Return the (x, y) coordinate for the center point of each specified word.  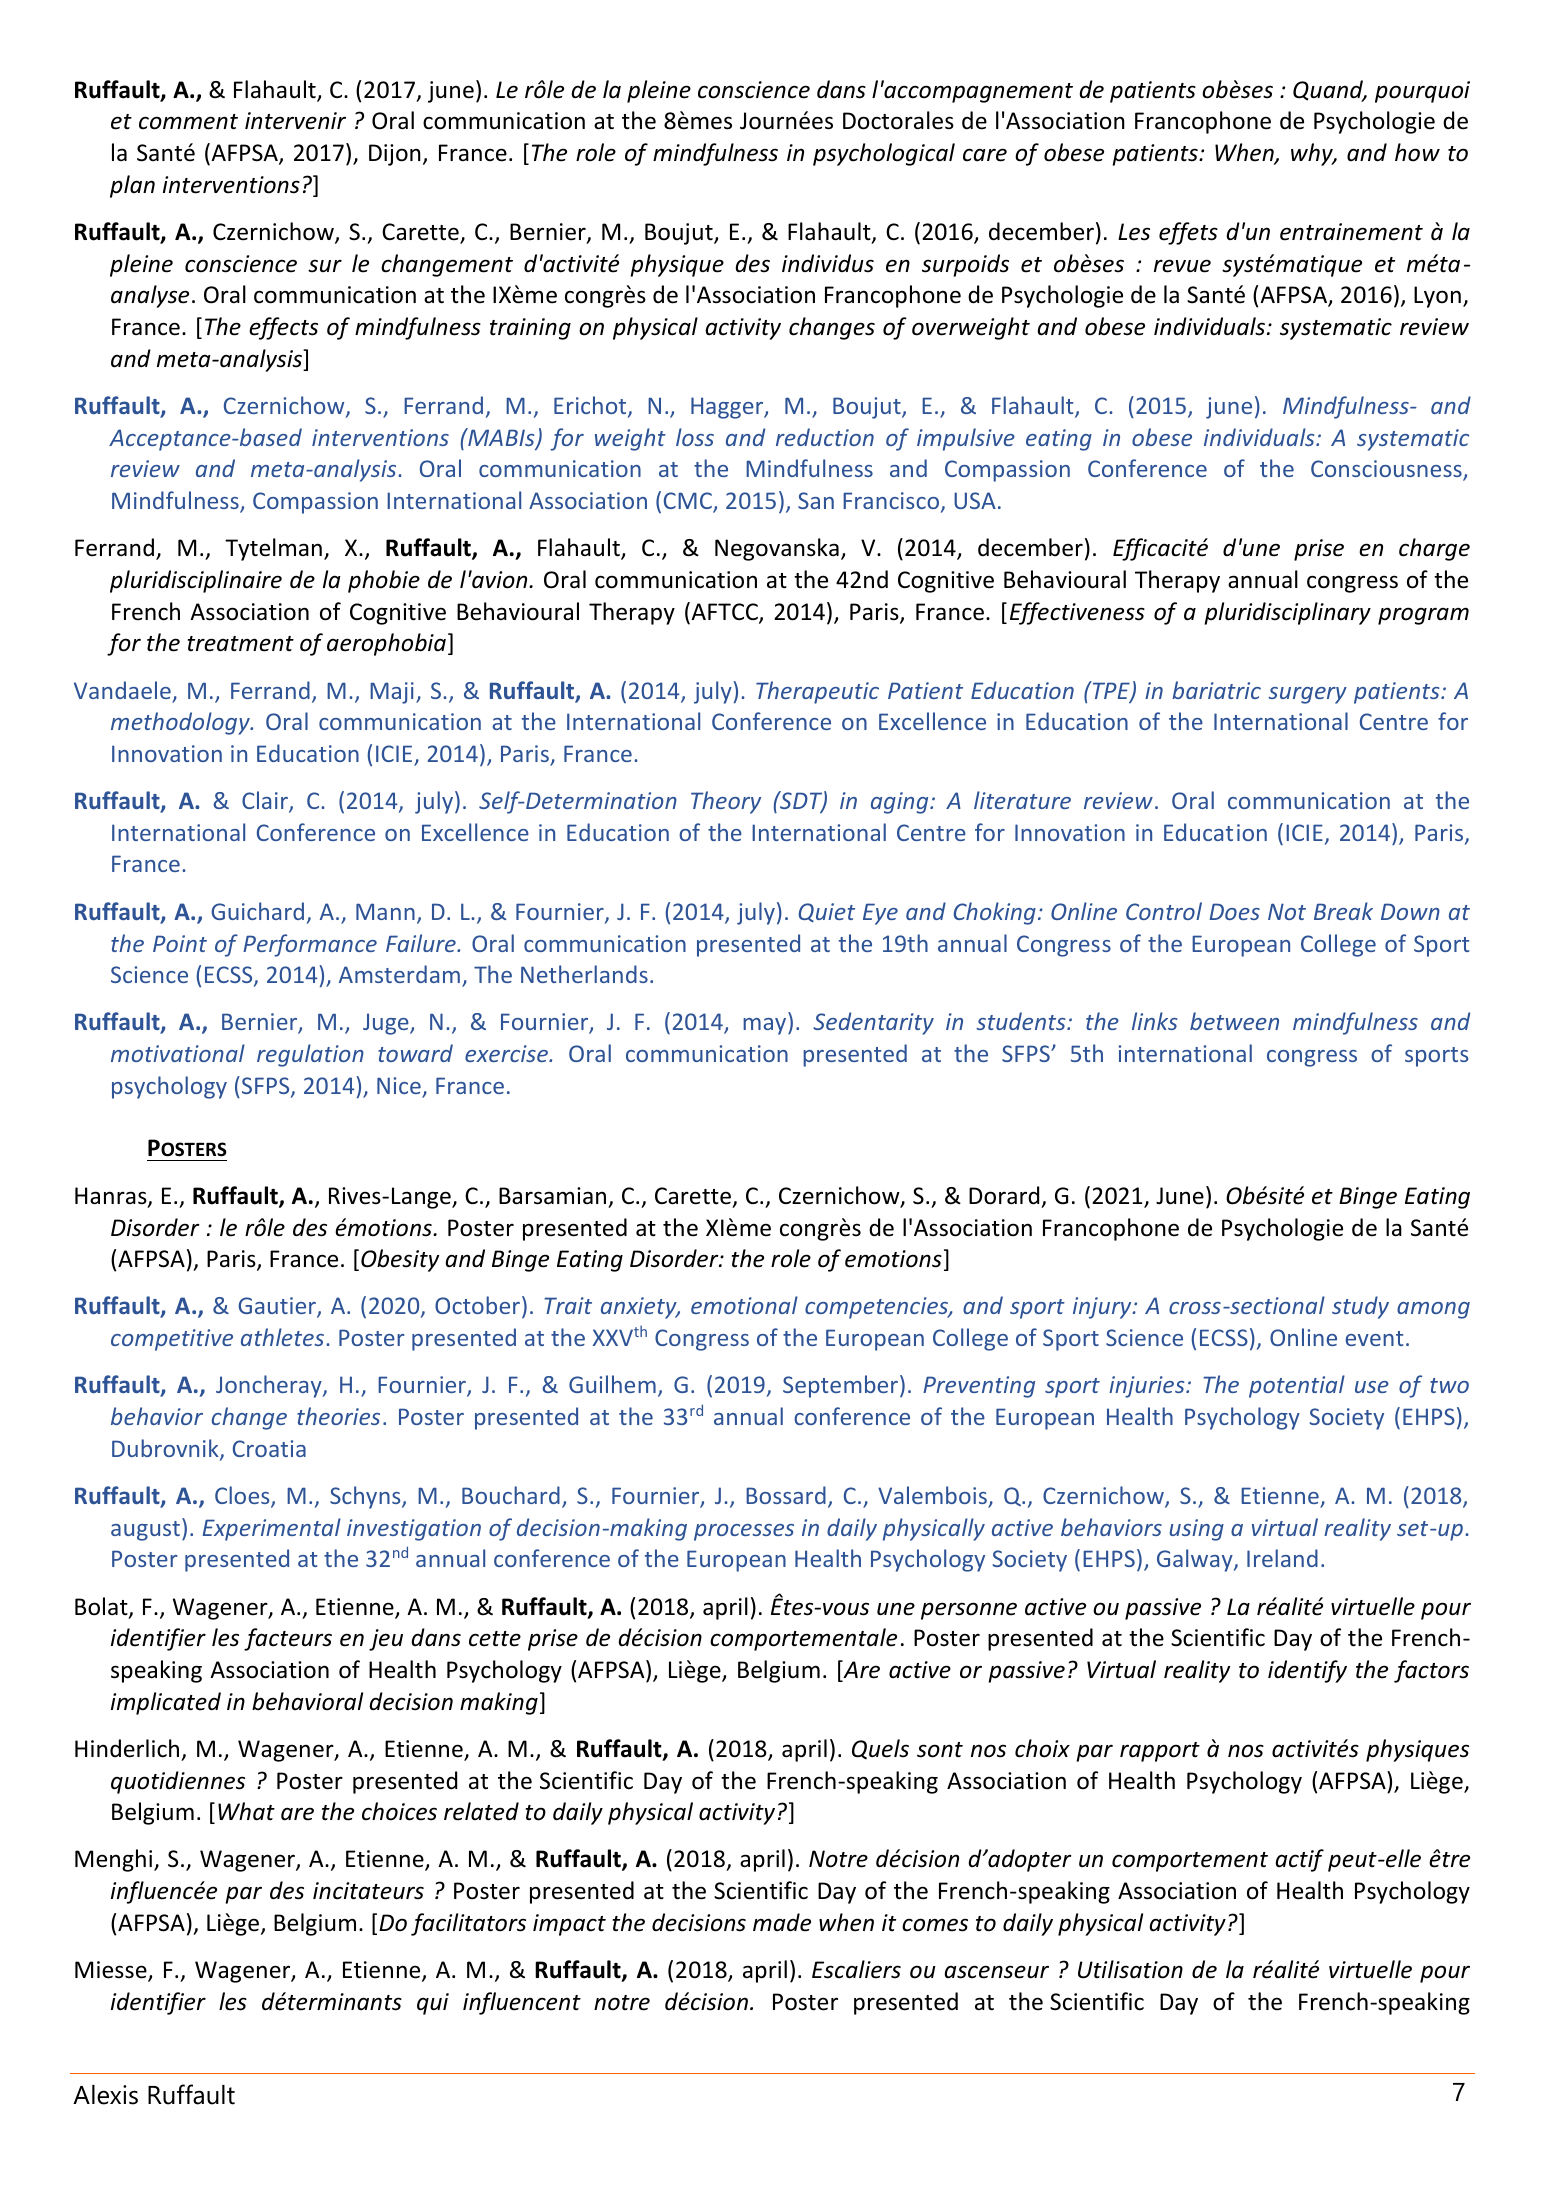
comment (188, 122)
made (782, 1922)
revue (1182, 266)
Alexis (105, 2095)
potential (1297, 1386)
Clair (266, 801)
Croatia (269, 1448)
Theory (726, 802)
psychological (884, 154)
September (842, 1386)
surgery (1307, 695)
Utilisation (1130, 1969)
